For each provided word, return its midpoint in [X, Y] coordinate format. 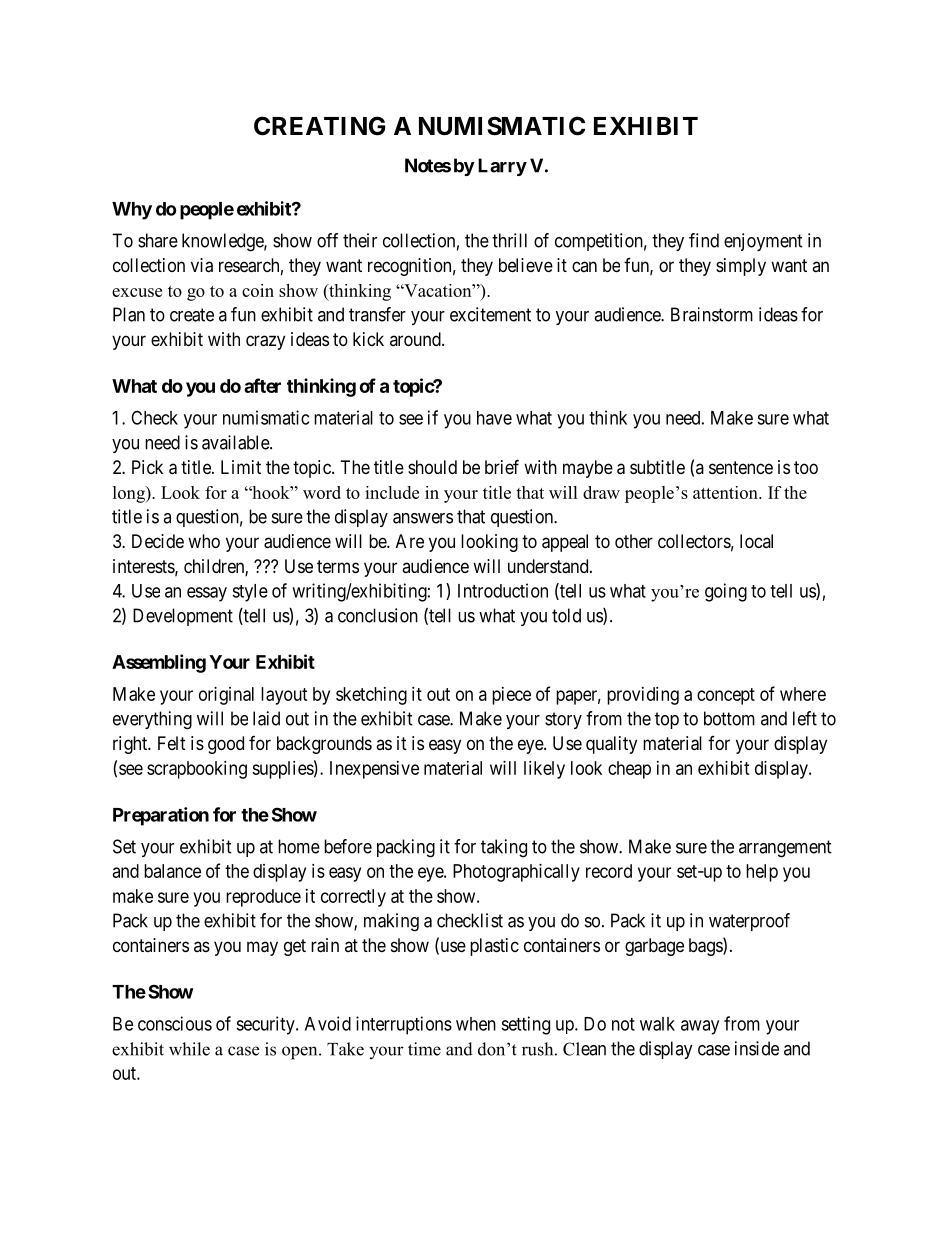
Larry [502, 167]
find [704, 240]
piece [511, 696]
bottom [729, 718]
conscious [175, 1023]
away [700, 1027]
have [494, 418]
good [226, 745]
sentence [741, 467]
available [236, 442]
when [476, 1024]
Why [132, 211]
